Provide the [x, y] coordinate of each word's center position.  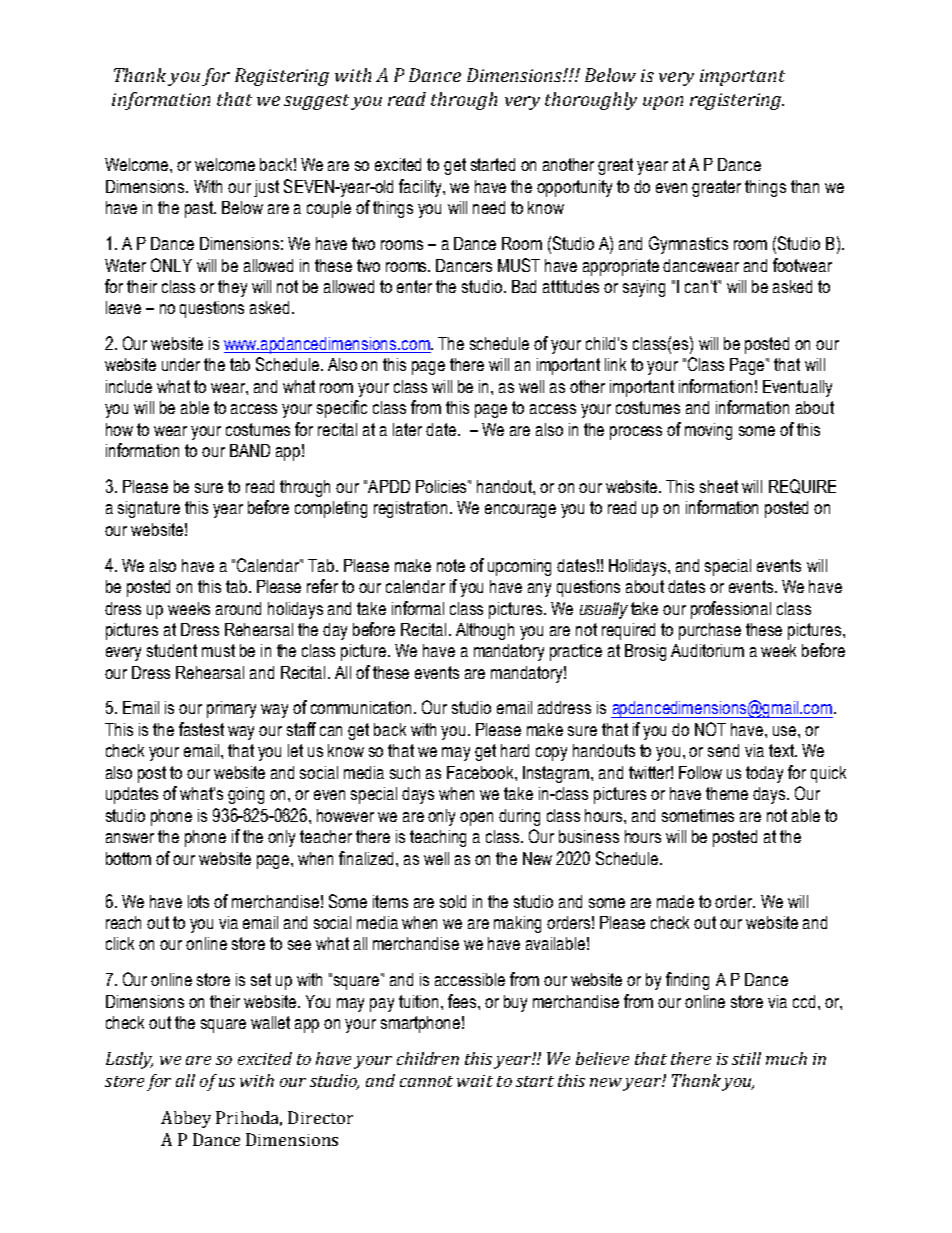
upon [663, 103]
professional [731, 610]
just [266, 188]
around [238, 608]
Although [485, 631]
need [489, 207]
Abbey [186, 1119]
